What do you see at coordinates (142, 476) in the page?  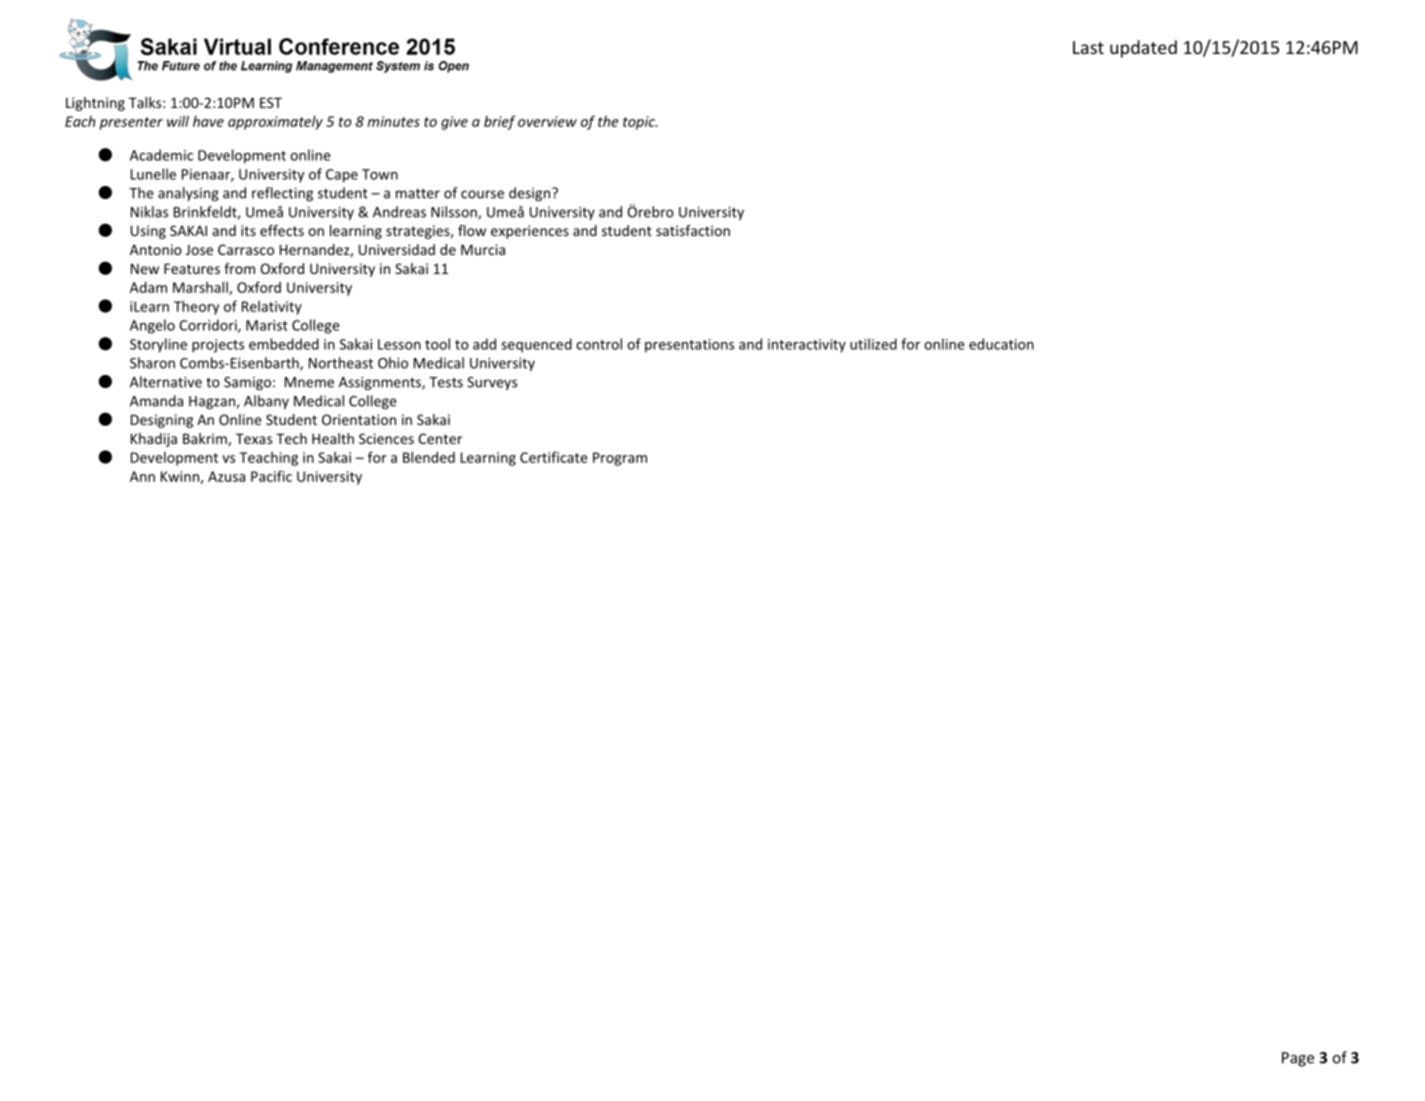 I see `Ann` at bounding box center [142, 476].
